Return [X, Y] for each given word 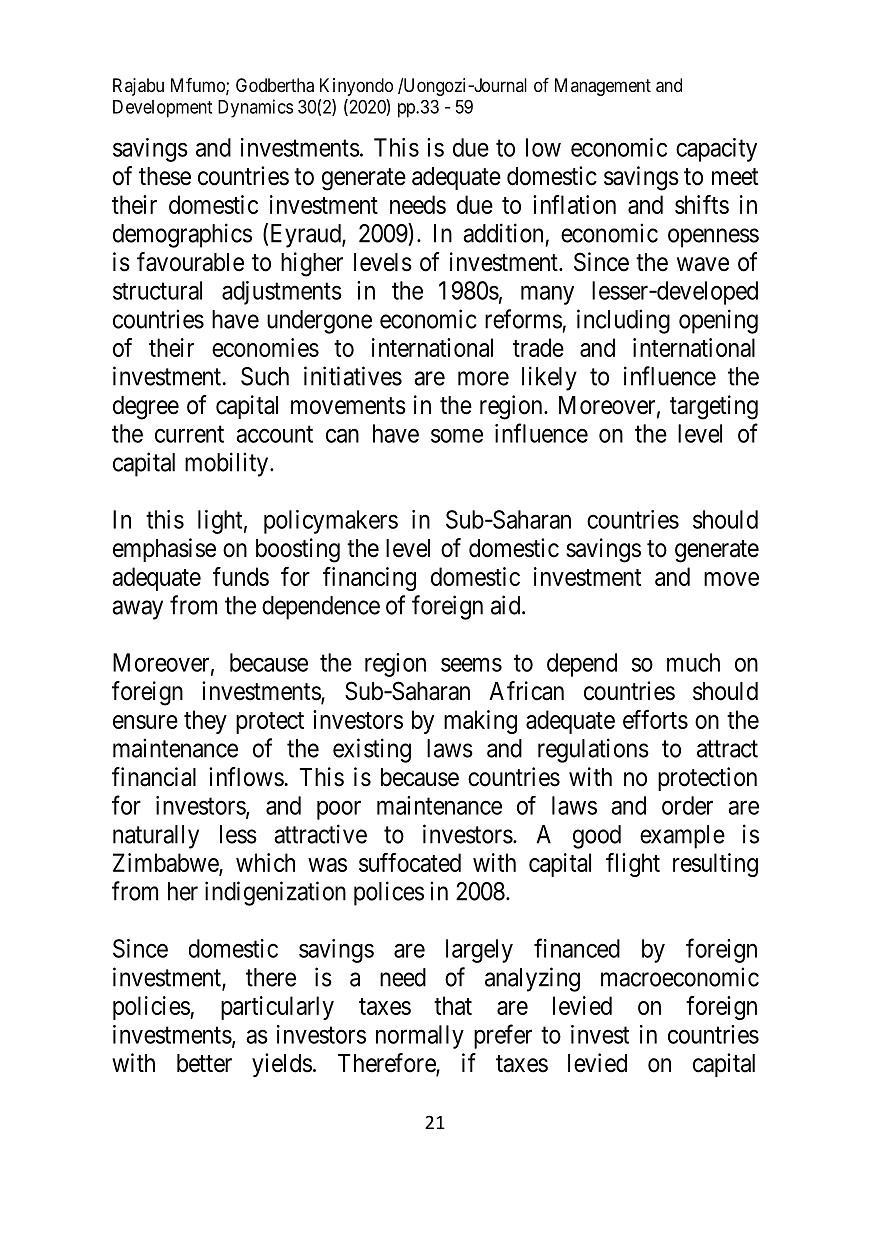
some [457, 436]
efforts [655, 719]
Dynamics [255, 108]
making [480, 722]
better [204, 1063]
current [189, 434]
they [205, 722]
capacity [716, 150]
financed [577, 948]
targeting [714, 407]
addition [503, 233]
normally [420, 1037]
